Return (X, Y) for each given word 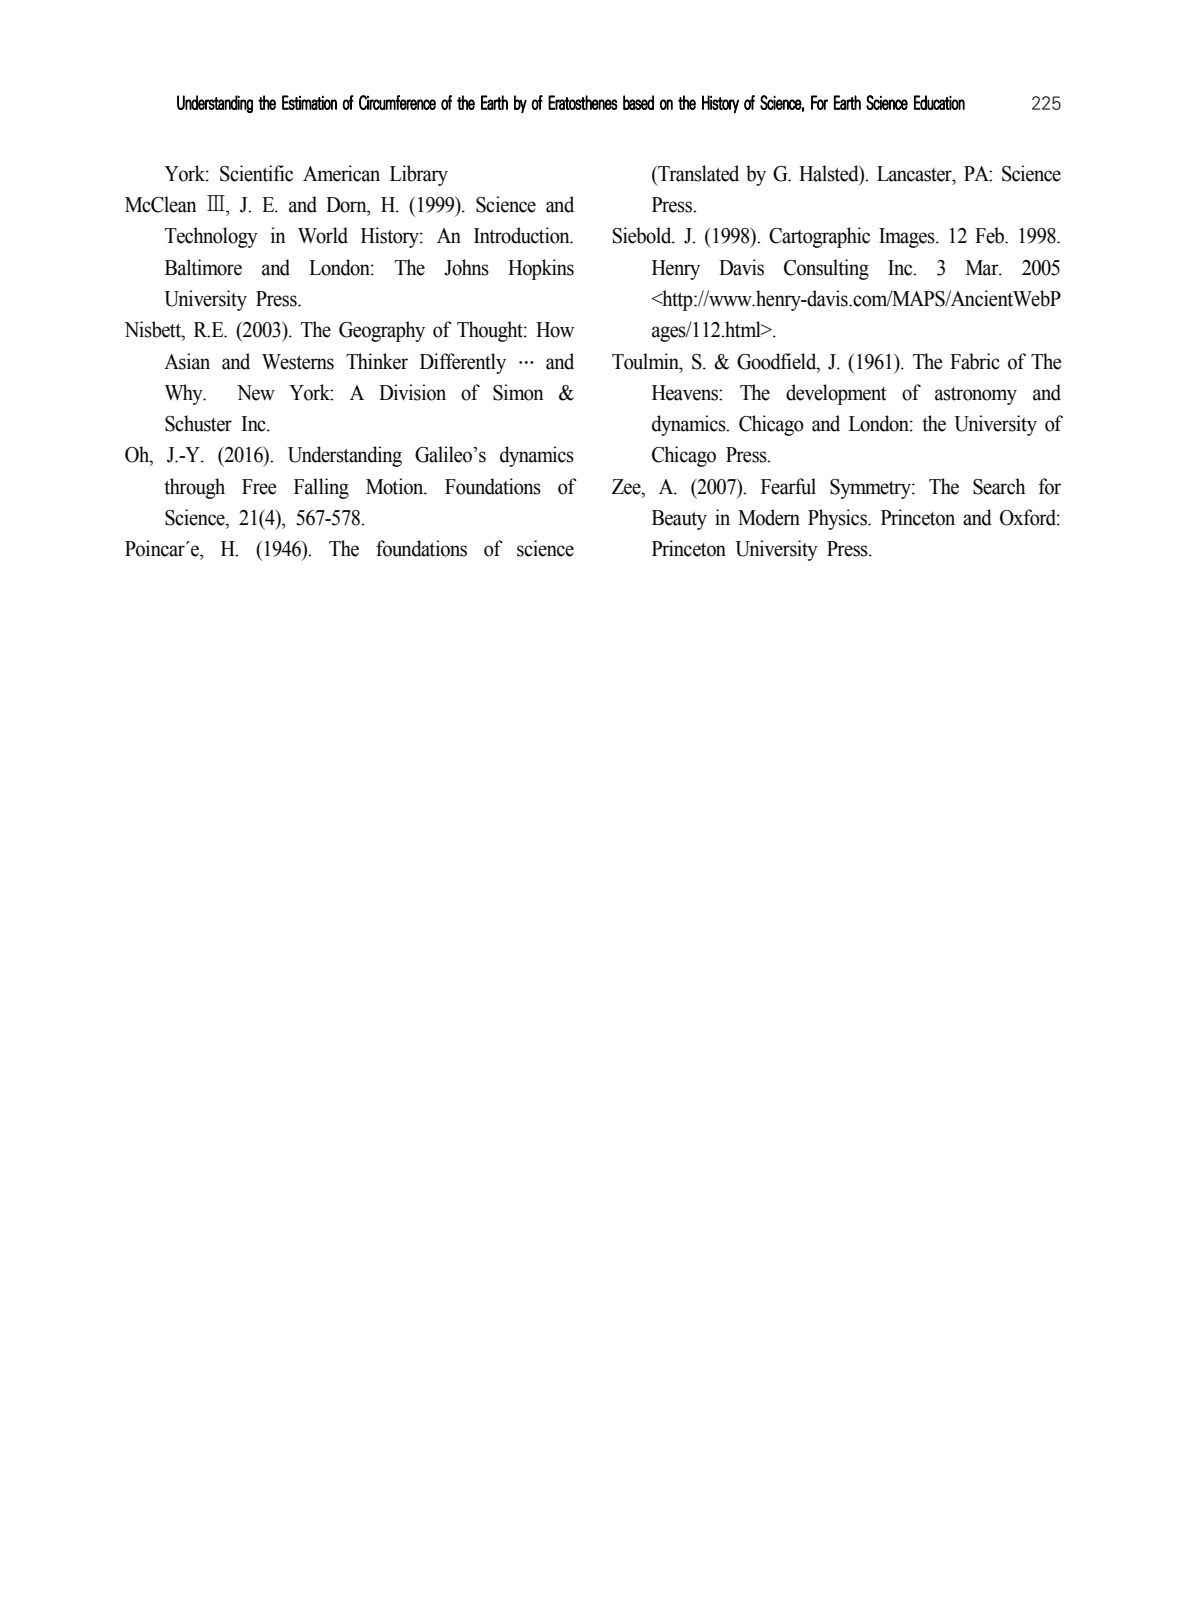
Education (939, 102)
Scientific (256, 173)
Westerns (298, 362)
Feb (991, 235)
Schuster (198, 423)
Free (259, 487)
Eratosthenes (583, 102)
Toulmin (646, 361)
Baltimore (203, 267)
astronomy (976, 396)
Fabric (975, 361)
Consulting (826, 269)
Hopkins (541, 269)
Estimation (309, 102)
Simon (518, 392)
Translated (697, 173)
